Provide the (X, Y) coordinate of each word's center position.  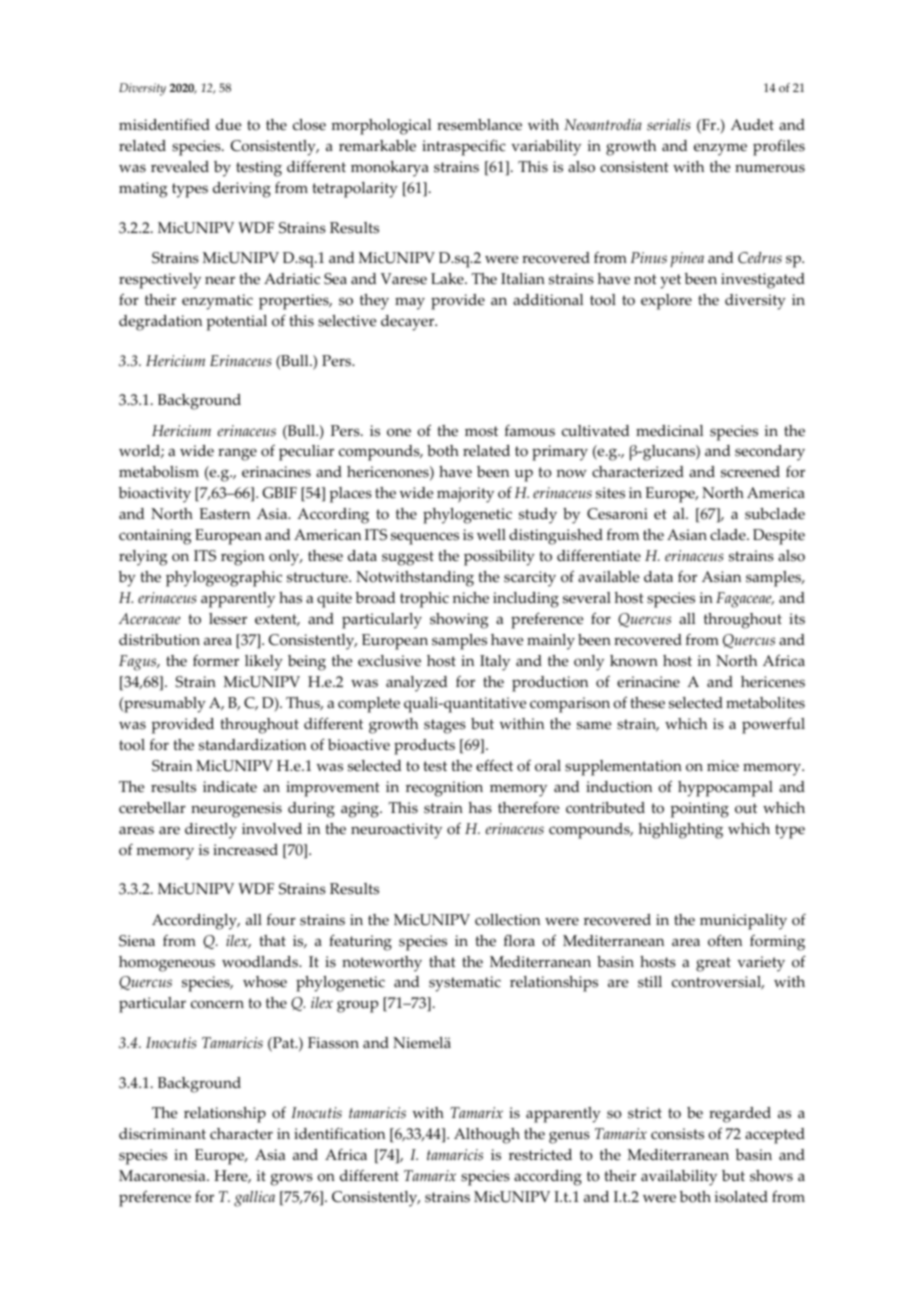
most (481, 431)
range (237, 454)
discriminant (162, 1134)
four (281, 920)
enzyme (720, 149)
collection (507, 920)
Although (487, 1136)
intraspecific (464, 148)
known (634, 661)
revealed (180, 167)
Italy (495, 663)
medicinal (669, 431)
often (725, 940)
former (216, 661)
